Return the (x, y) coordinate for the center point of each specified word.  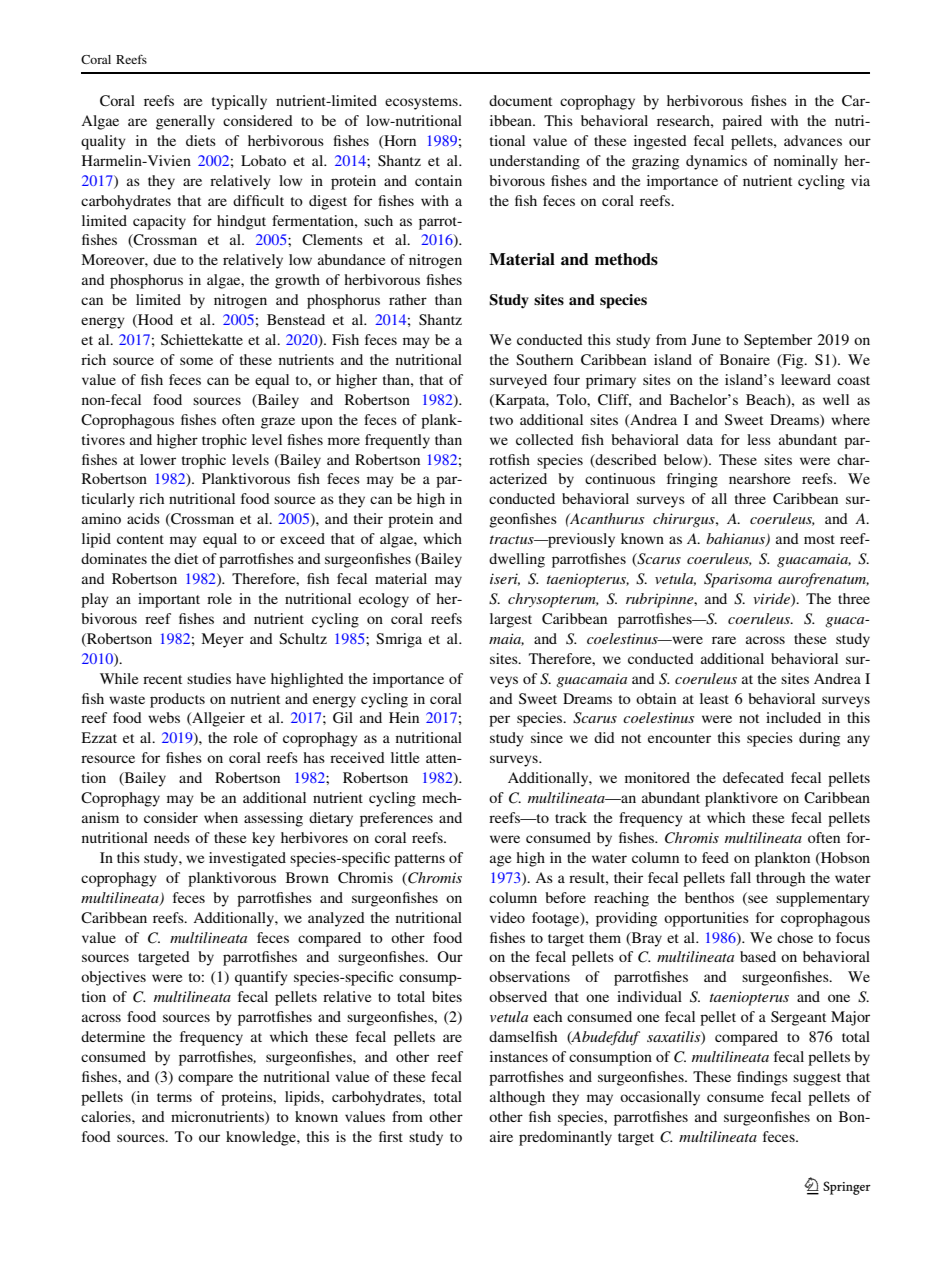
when (221, 817)
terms (174, 1097)
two (501, 420)
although (517, 1098)
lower (158, 459)
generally (185, 122)
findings (762, 1078)
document (520, 100)
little (405, 757)
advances (813, 140)
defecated (753, 777)
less (759, 439)
